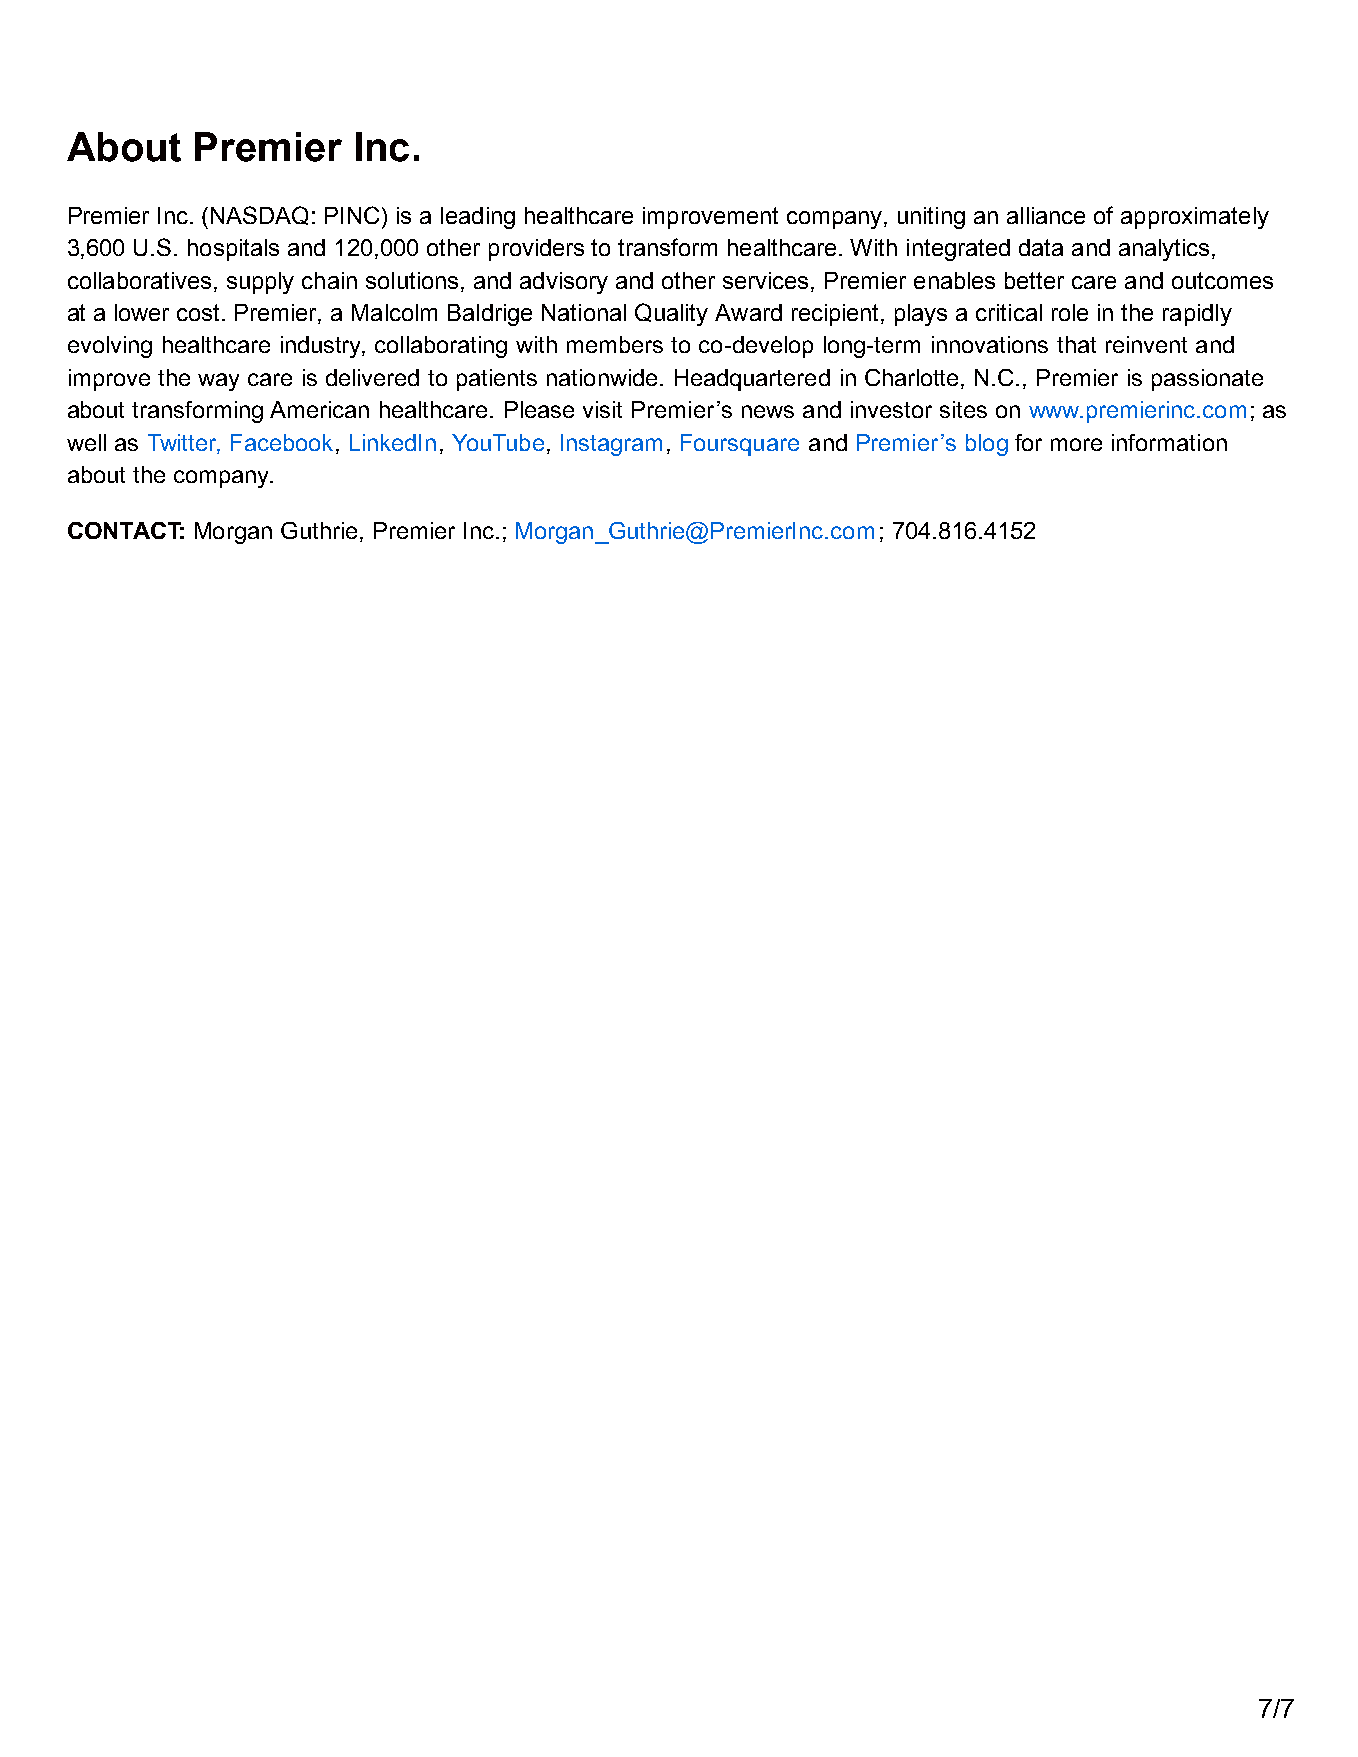  I want to click on that, so click(1076, 344).
